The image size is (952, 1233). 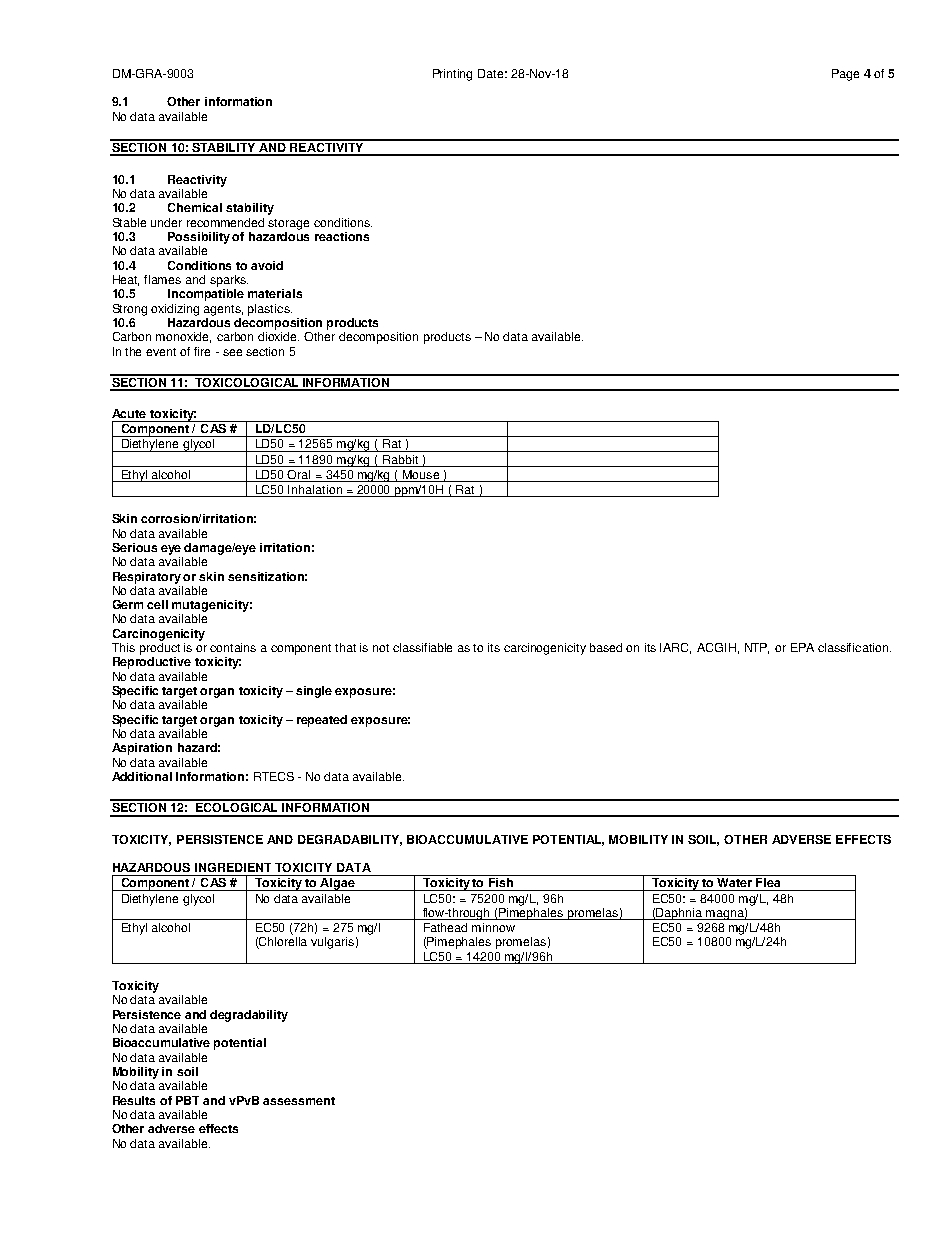 I want to click on based, so click(x=606, y=647).
